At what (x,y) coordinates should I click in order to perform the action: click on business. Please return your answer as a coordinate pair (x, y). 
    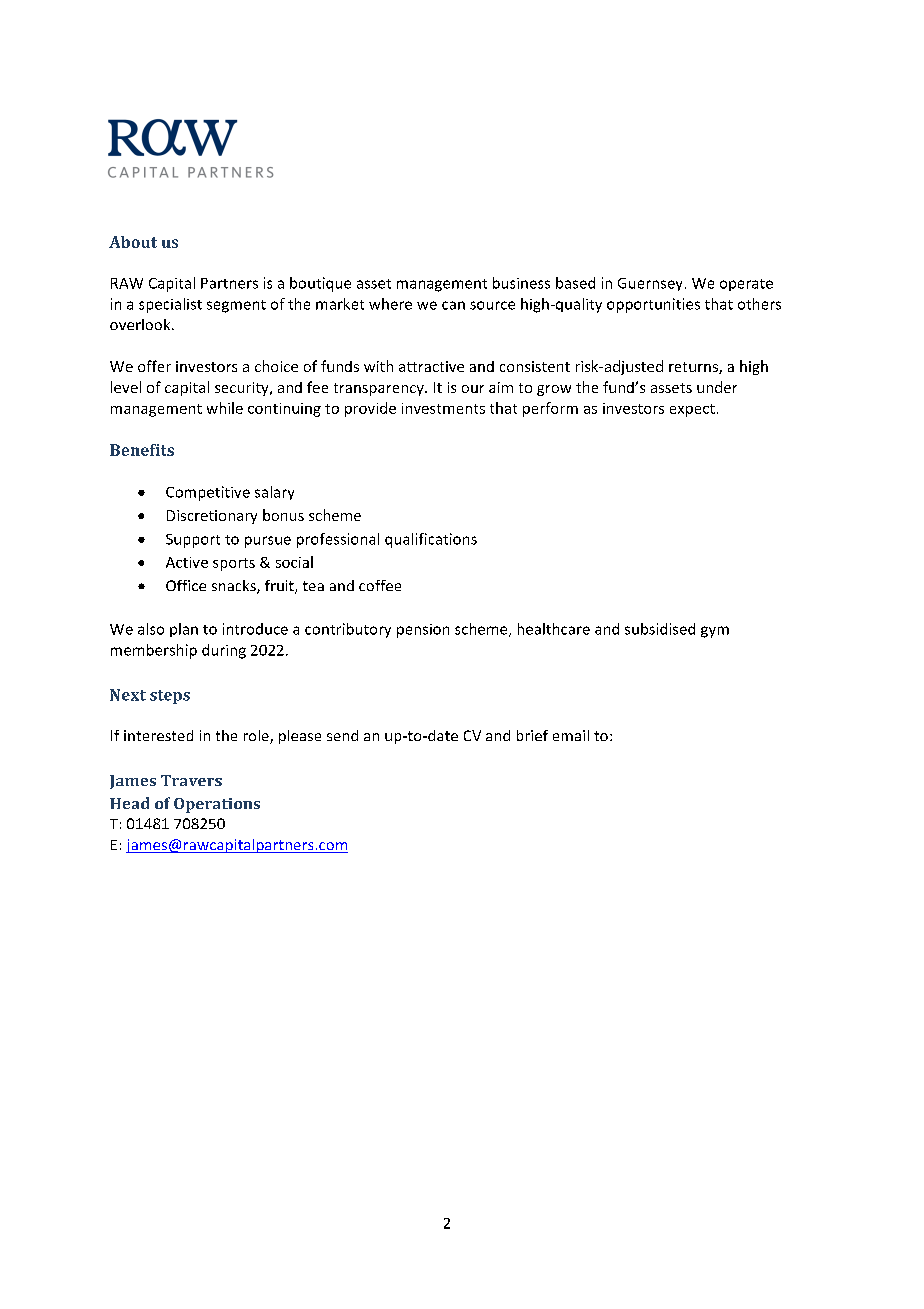
    Looking at the image, I should click on (521, 283).
